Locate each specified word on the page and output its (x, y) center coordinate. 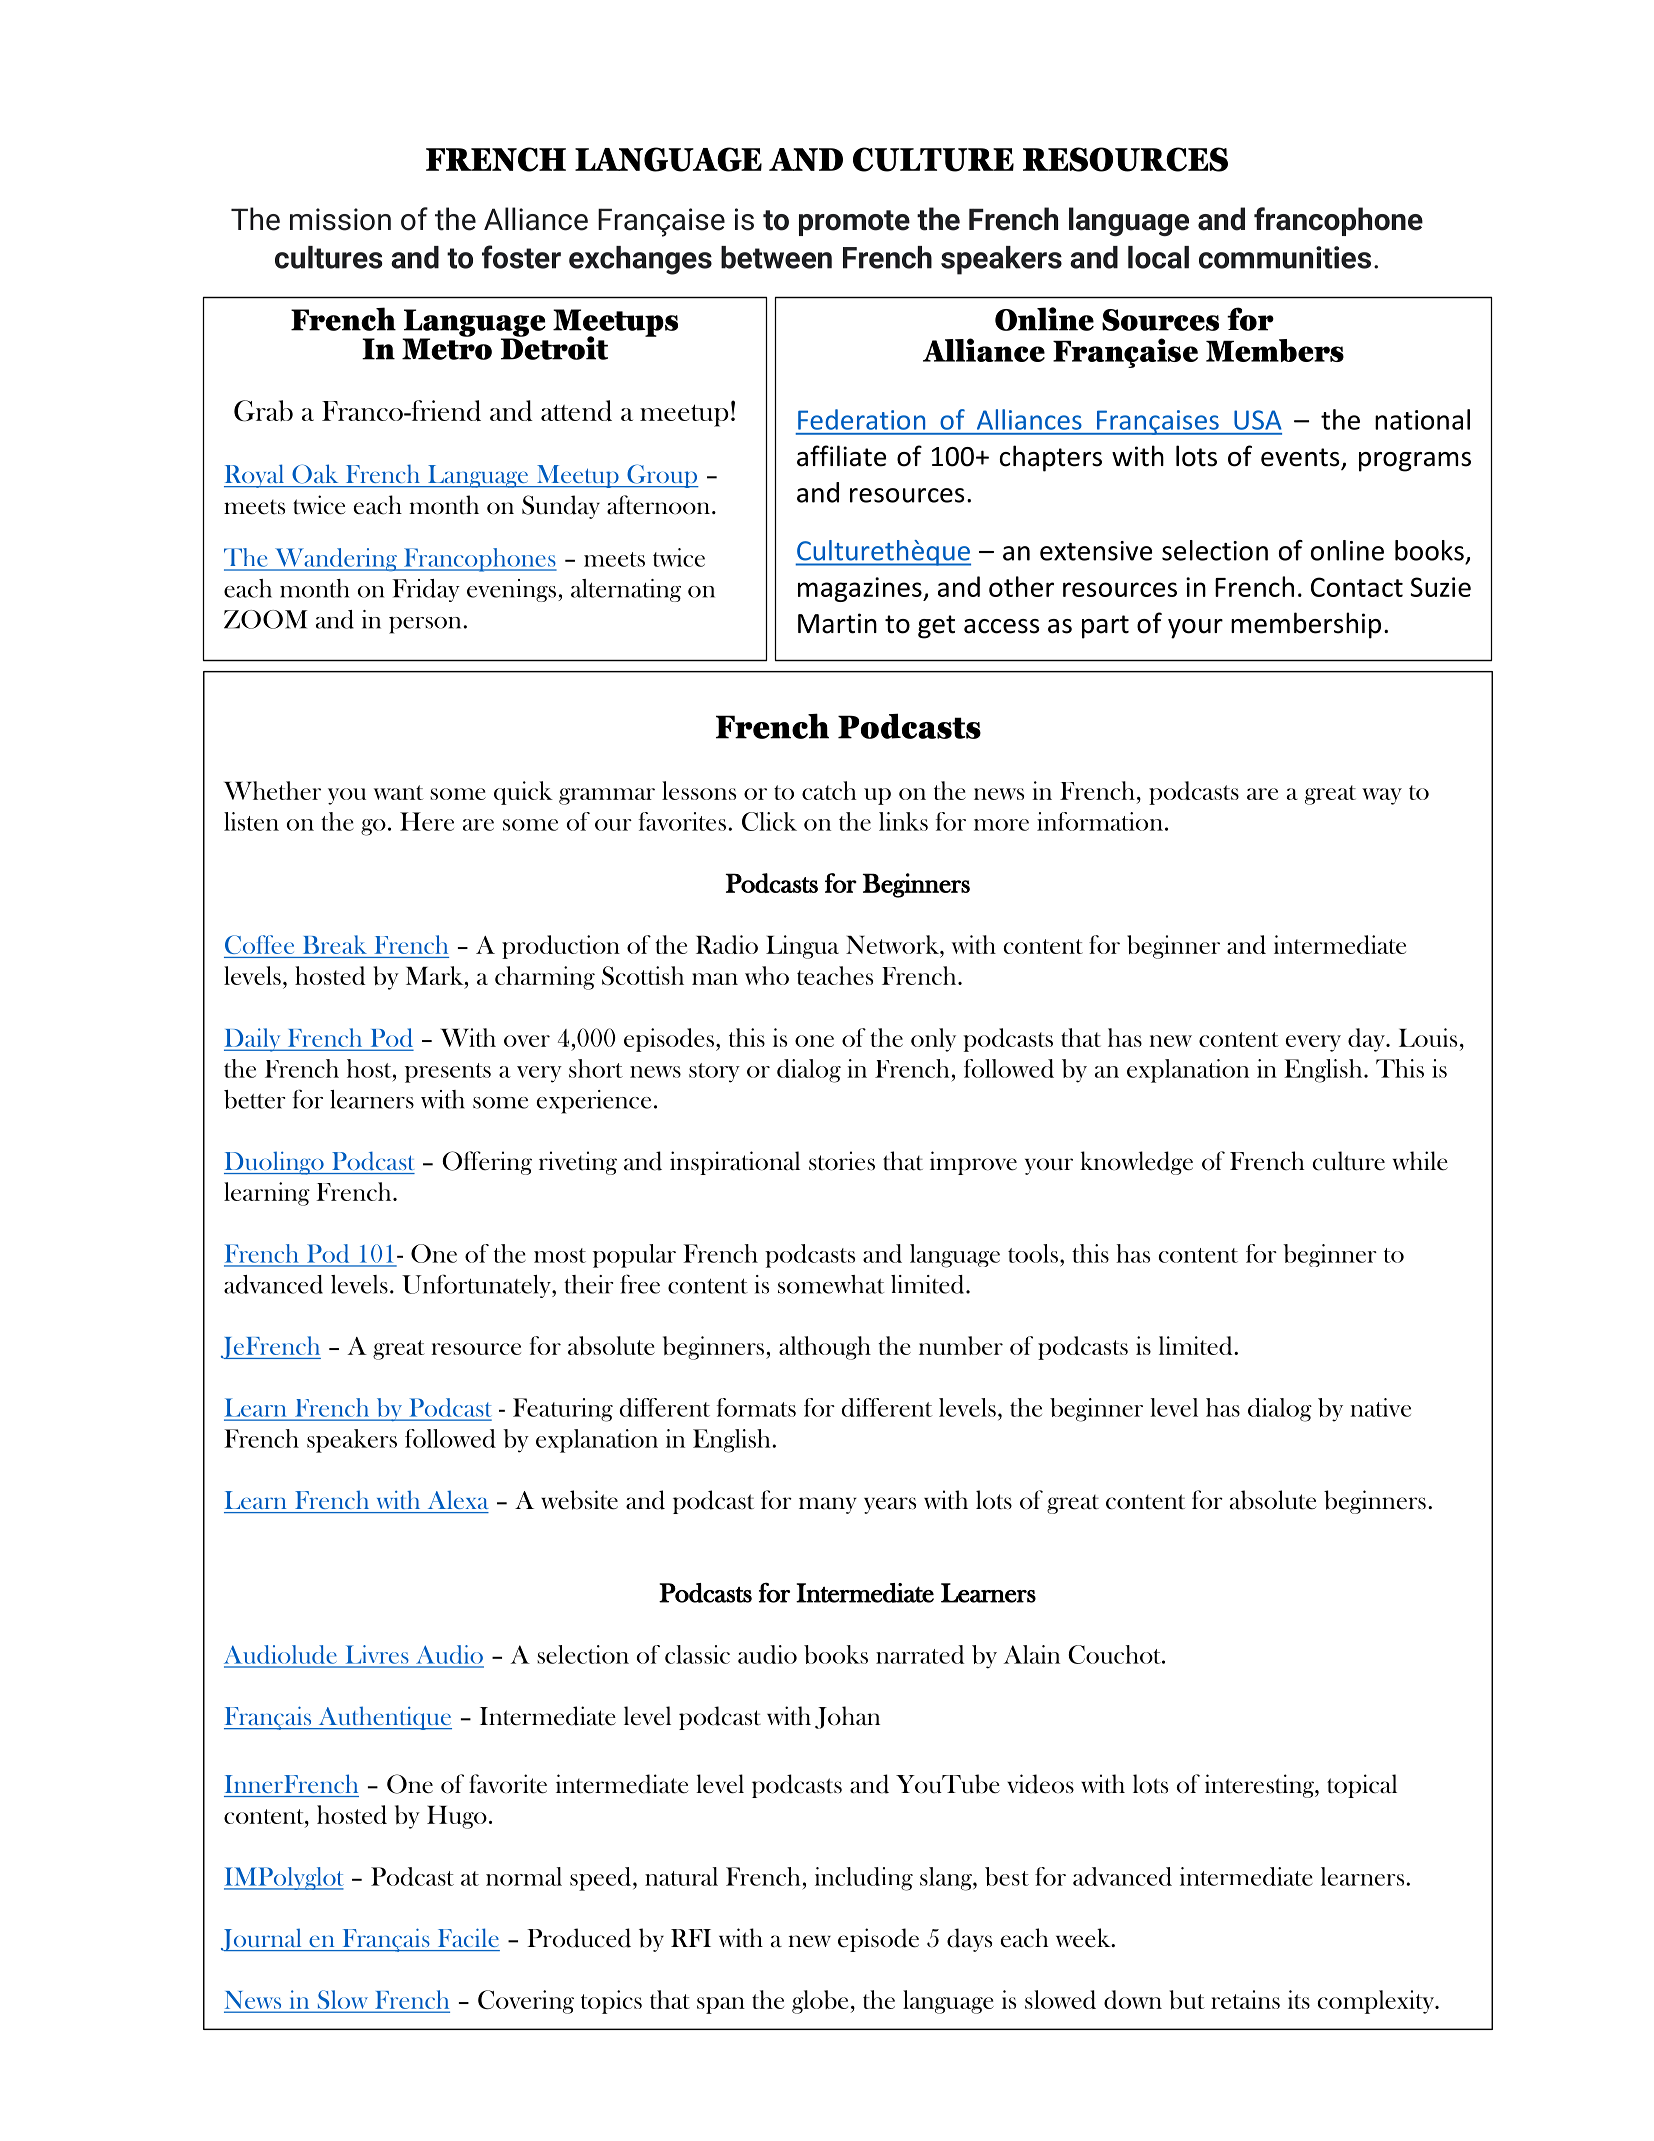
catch (829, 790)
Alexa (458, 1499)
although (825, 1348)
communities (1285, 257)
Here (427, 821)
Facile (468, 1937)
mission (340, 219)
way (1382, 796)
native (1380, 1407)
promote (854, 223)
